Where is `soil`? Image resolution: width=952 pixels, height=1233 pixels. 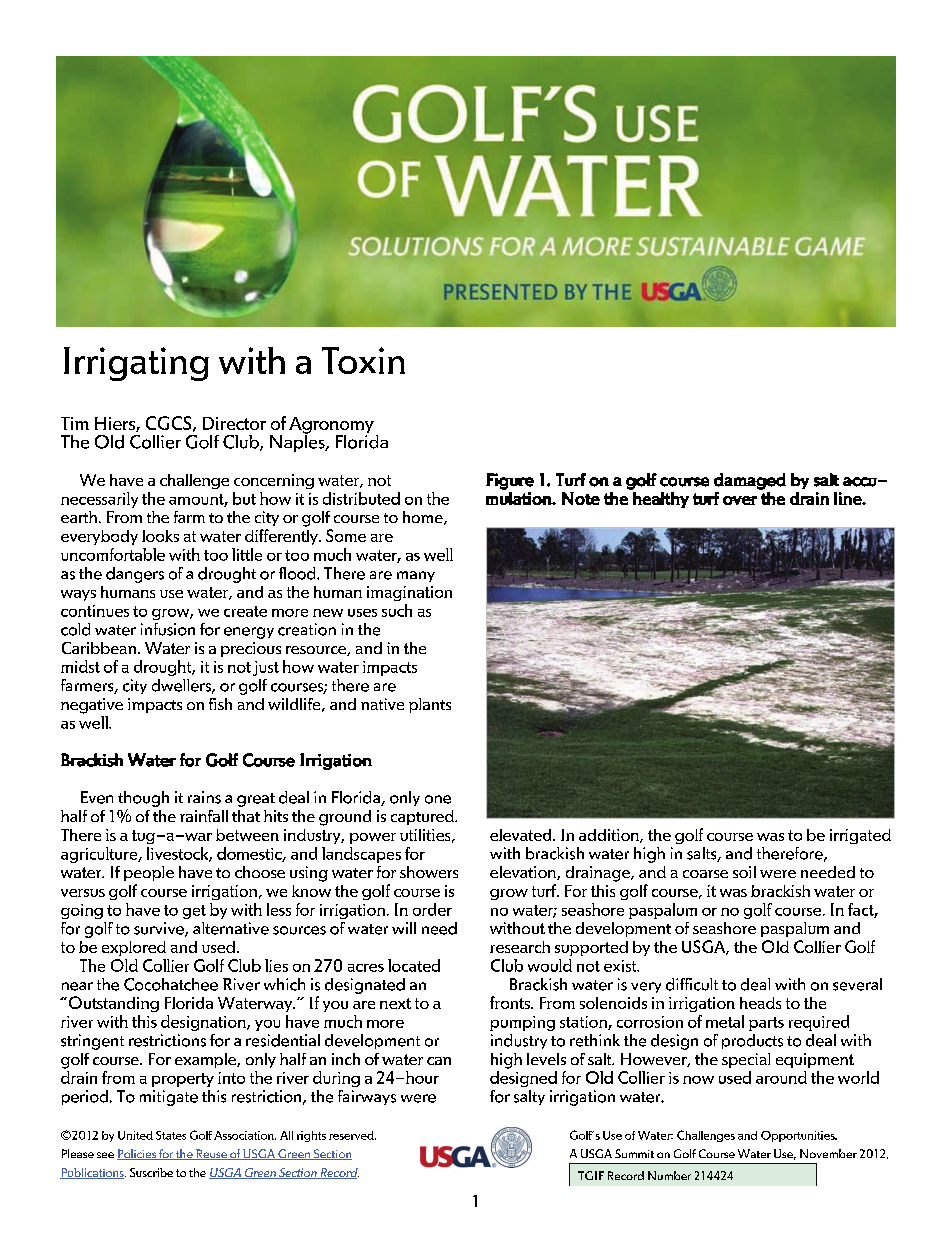
soil is located at coordinates (744, 872).
